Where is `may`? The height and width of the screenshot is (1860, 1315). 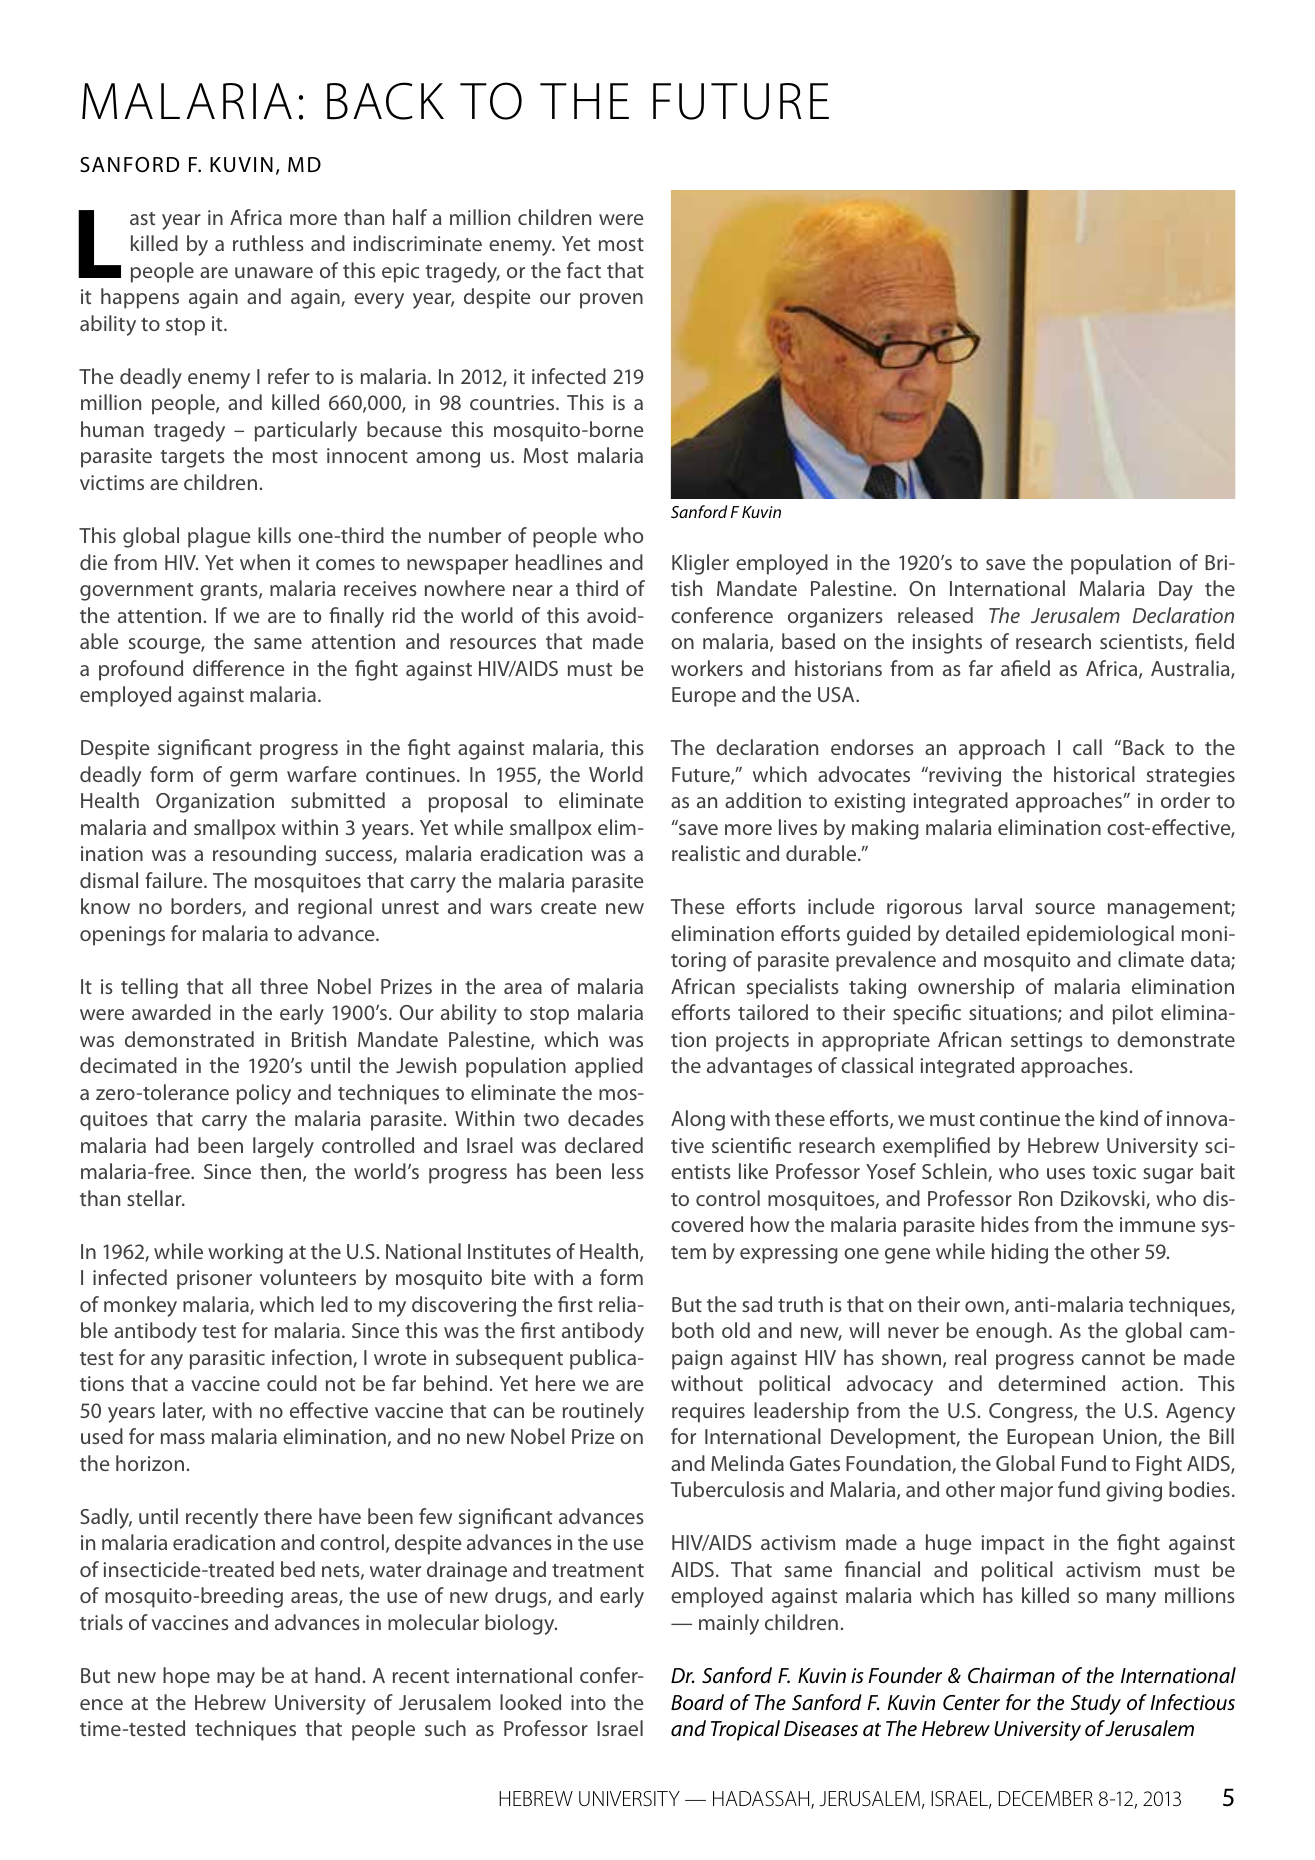 may is located at coordinates (236, 1680).
